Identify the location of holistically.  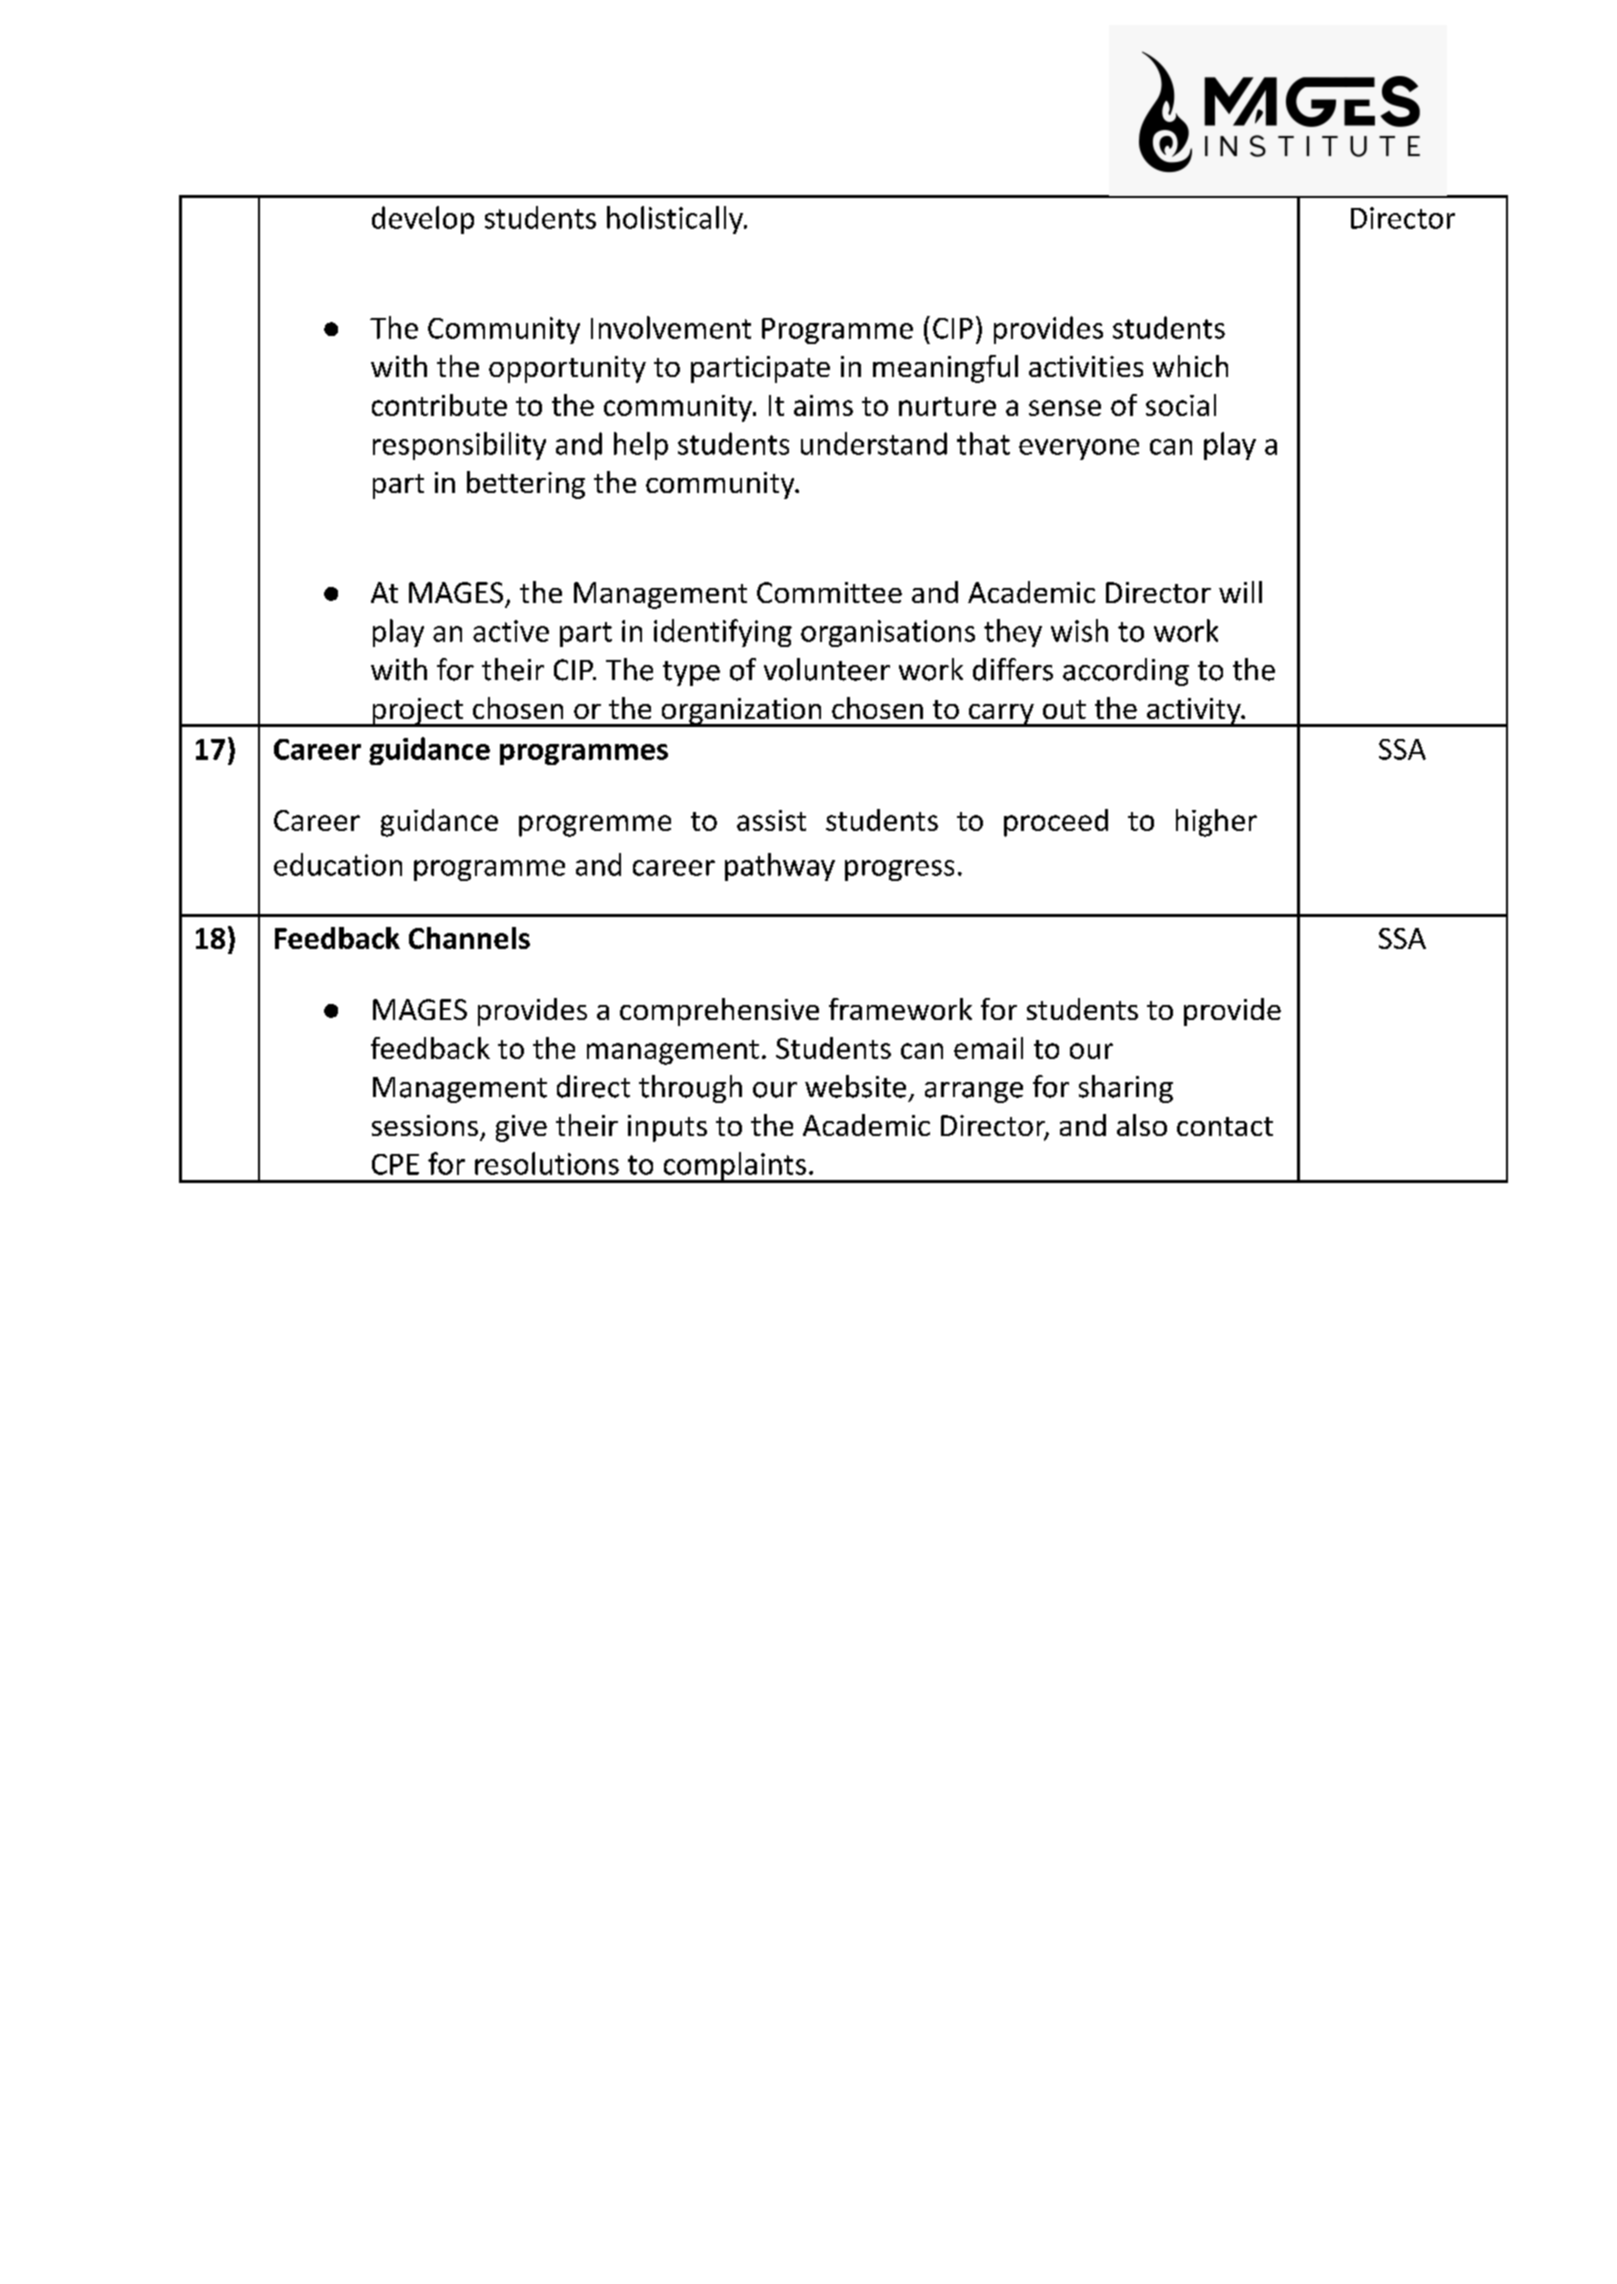
(676, 220).
